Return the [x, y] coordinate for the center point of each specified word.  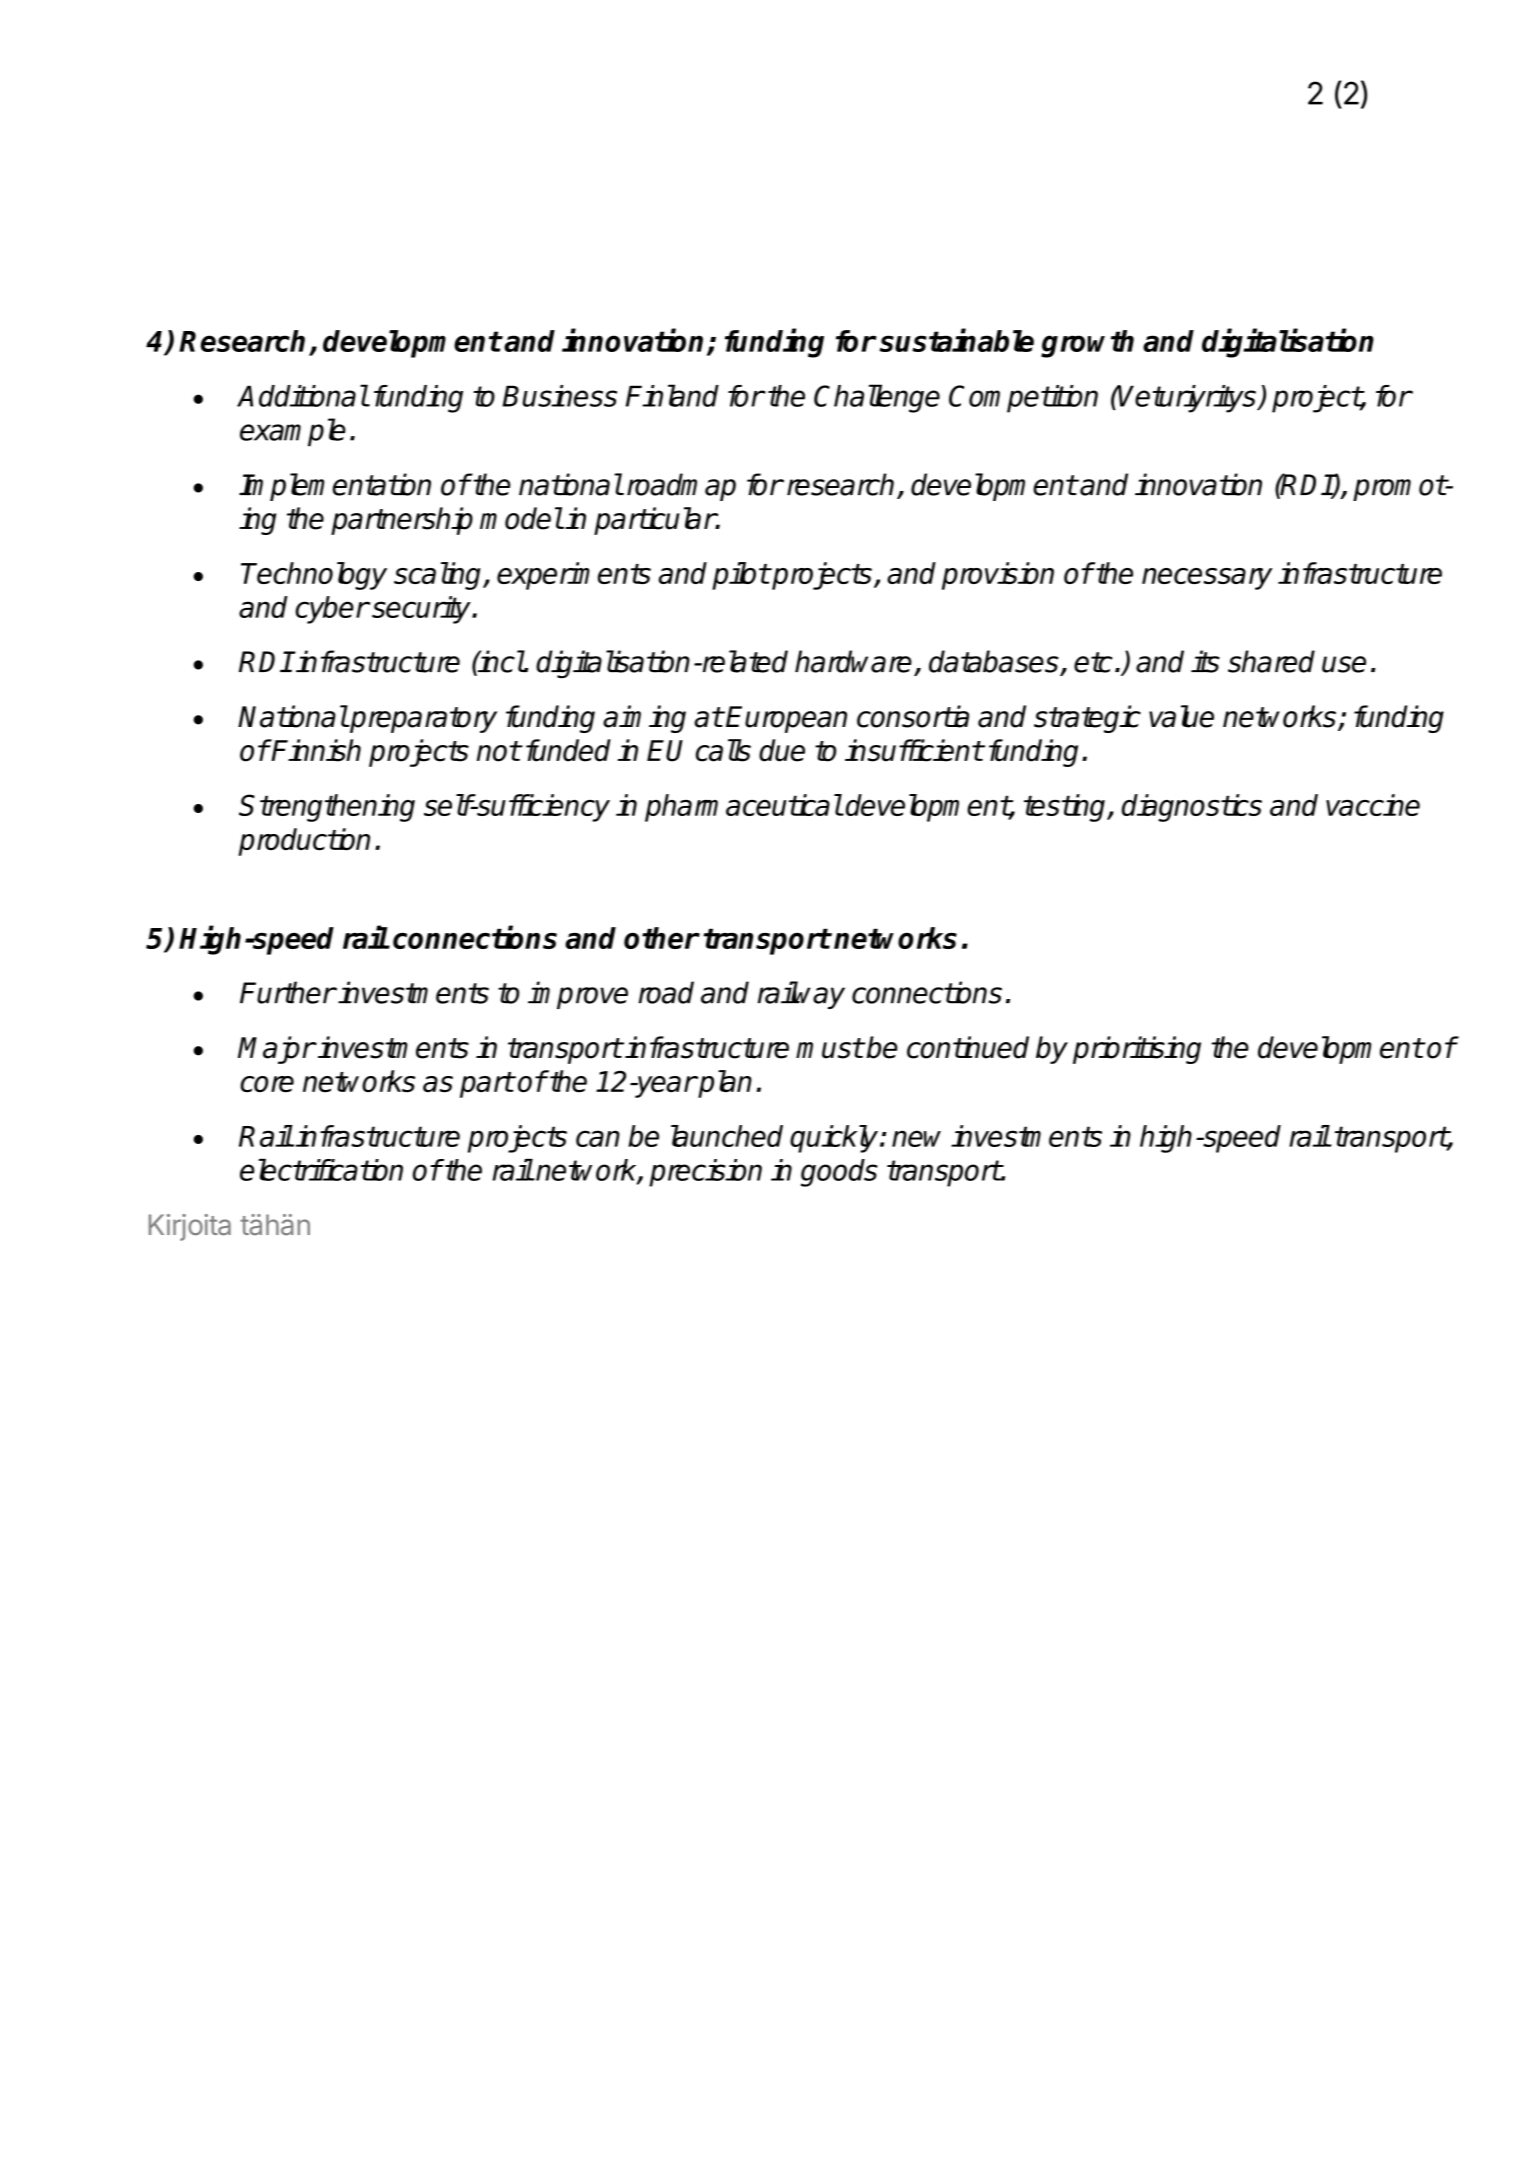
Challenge [877, 398]
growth [1087, 344]
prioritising [1137, 1050]
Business [560, 396]
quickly [835, 1139]
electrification [321, 1170]
